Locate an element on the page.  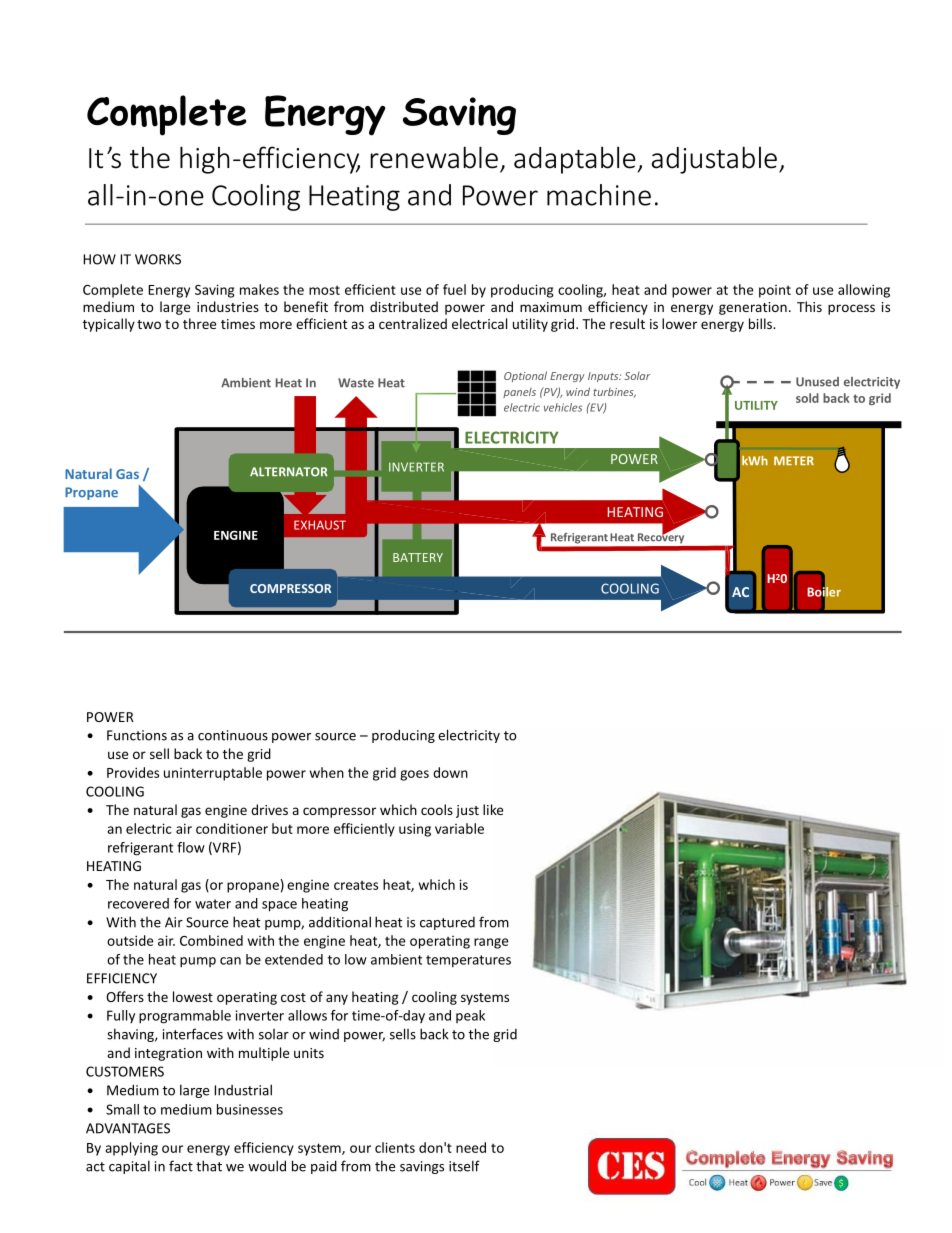
itself is located at coordinates (464, 1166).
